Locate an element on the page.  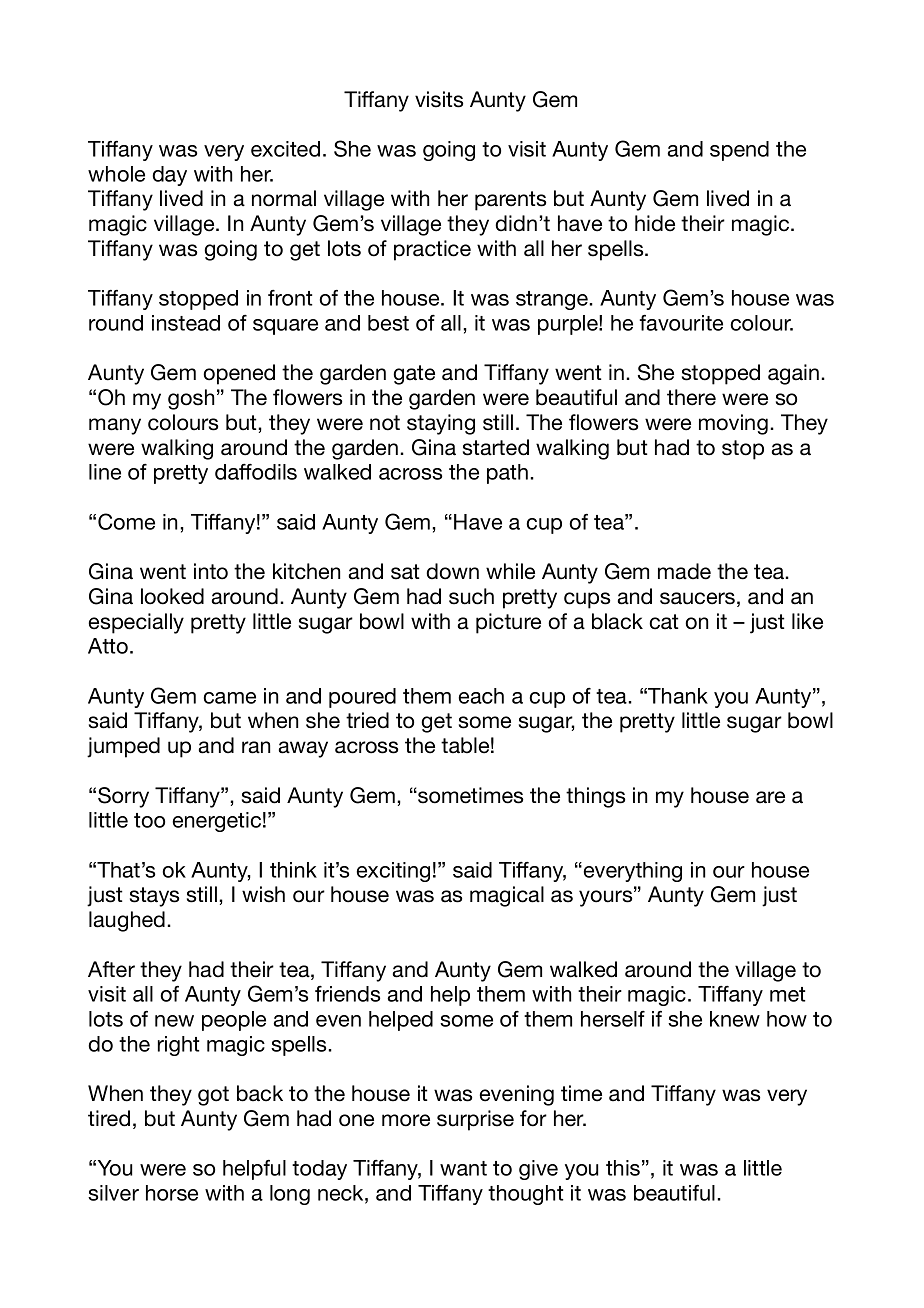
want is located at coordinates (463, 1168).
